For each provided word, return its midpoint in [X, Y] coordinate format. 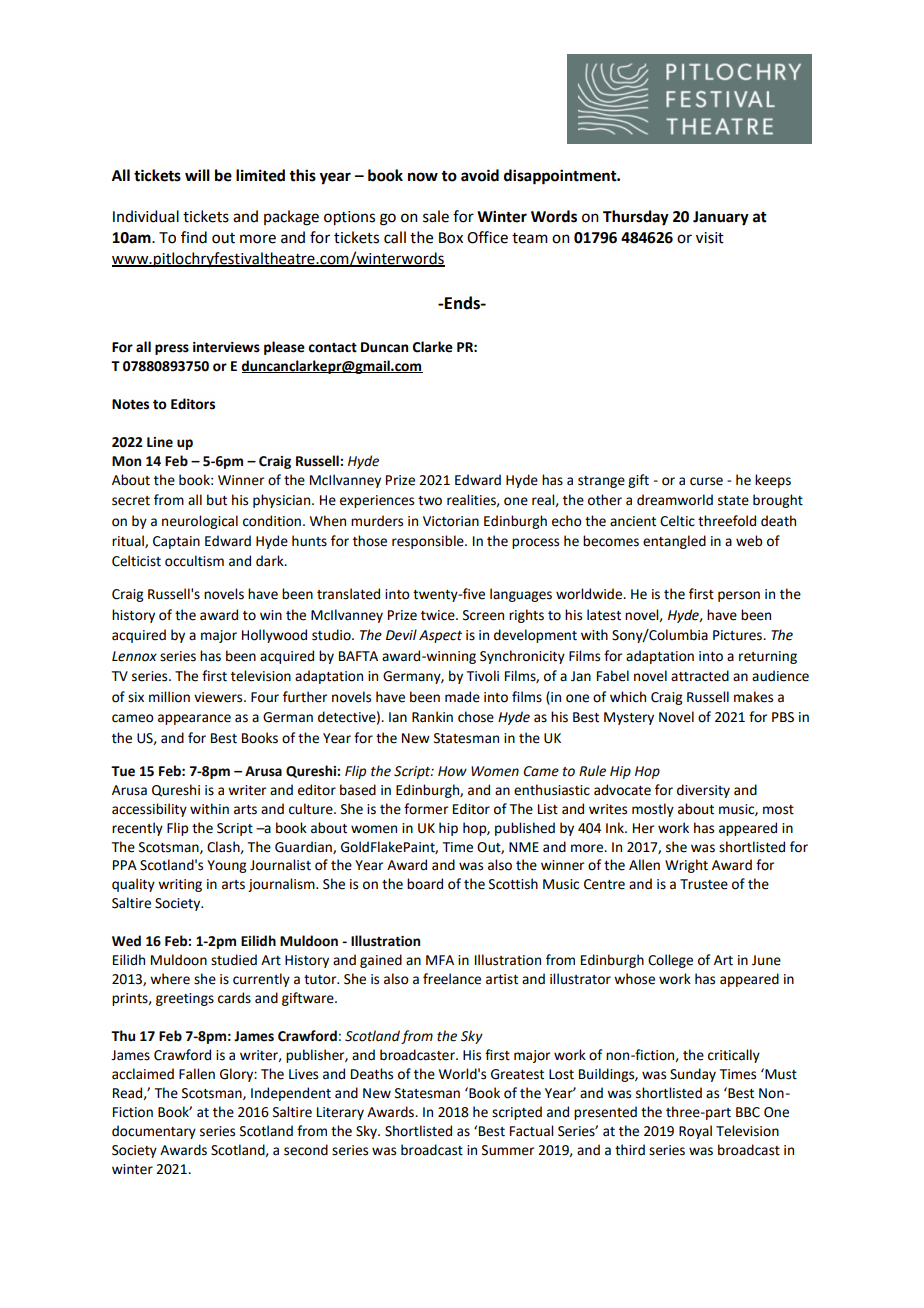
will [197, 175]
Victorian [451, 521]
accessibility [149, 810]
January [721, 218]
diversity [703, 791]
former [426, 809]
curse [706, 481]
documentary [154, 1132]
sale [436, 216]
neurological [200, 522]
